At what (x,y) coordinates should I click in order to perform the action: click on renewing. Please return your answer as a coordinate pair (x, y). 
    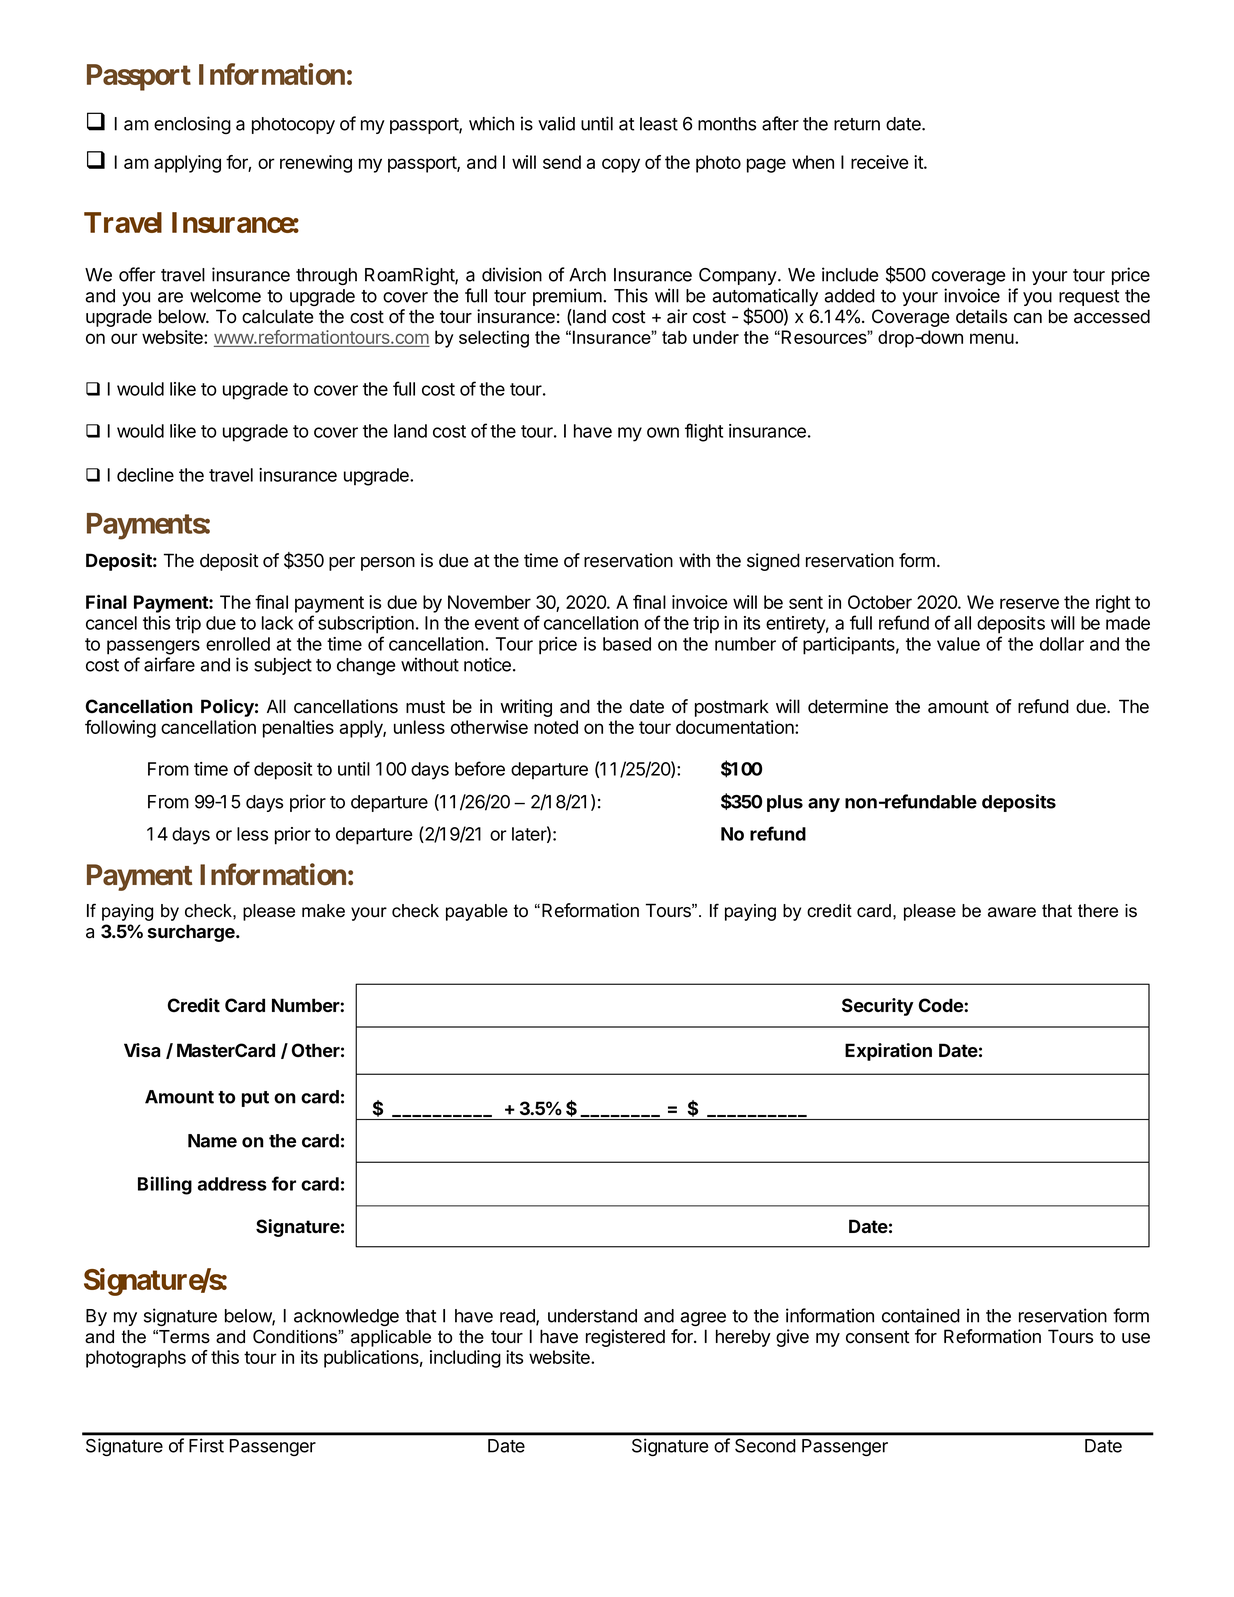
    Looking at the image, I should click on (316, 164).
